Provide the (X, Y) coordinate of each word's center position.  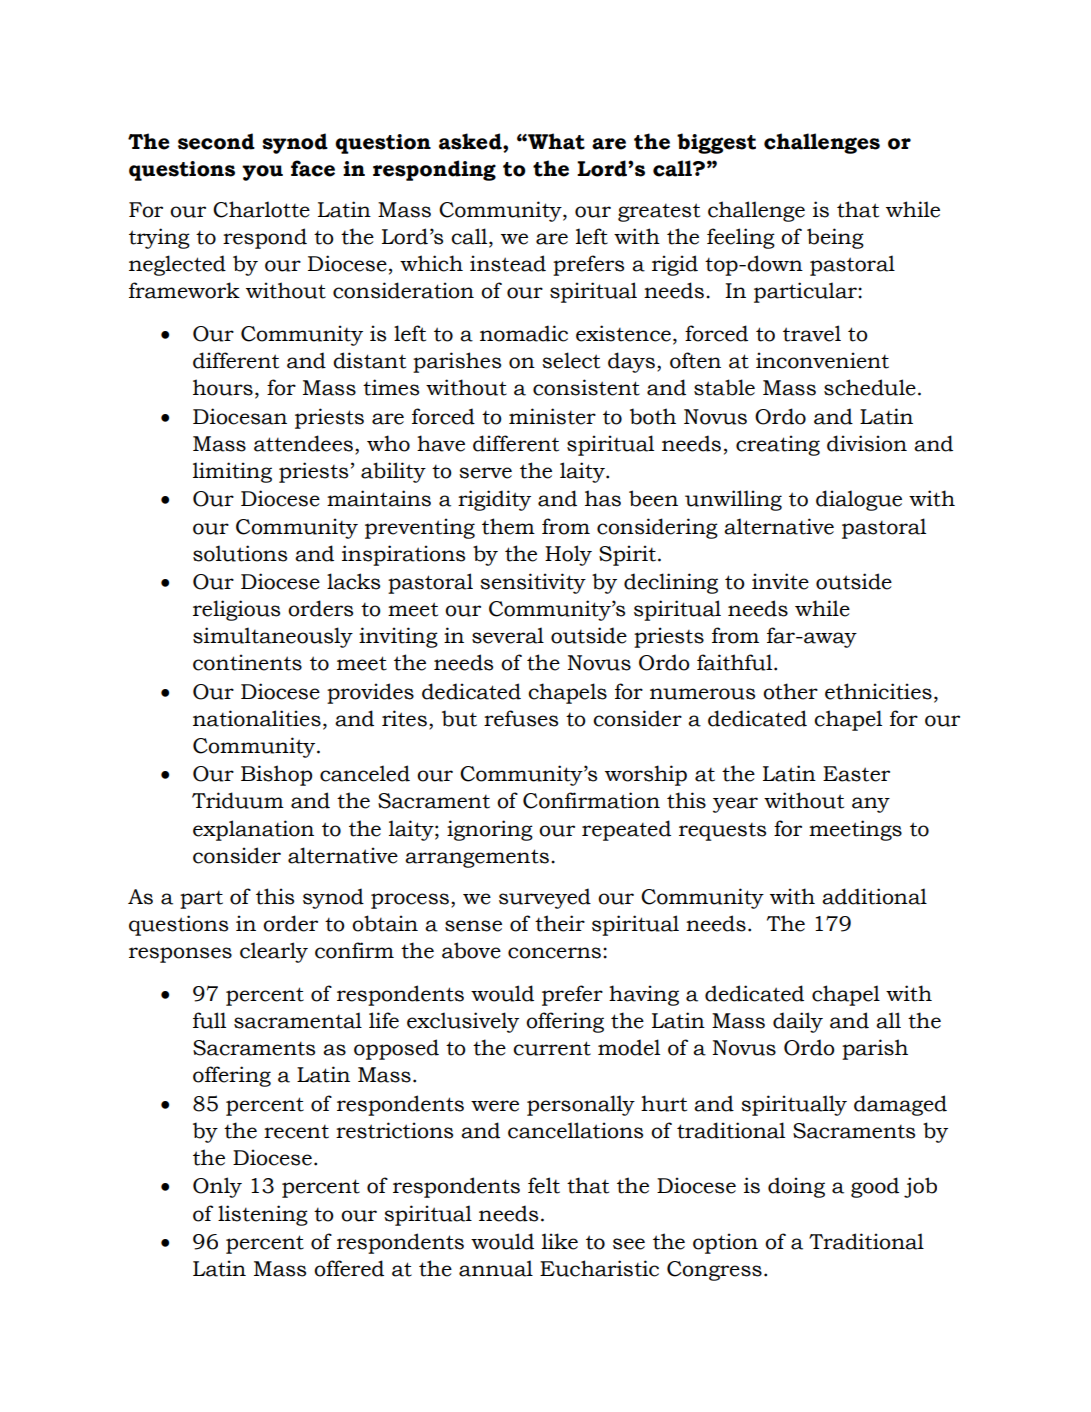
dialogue (859, 500)
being (835, 238)
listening (263, 1215)
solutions (240, 553)
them (508, 526)
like (560, 1241)
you (262, 173)
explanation (253, 830)
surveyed (545, 898)
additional (874, 896)
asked (471, 141)
